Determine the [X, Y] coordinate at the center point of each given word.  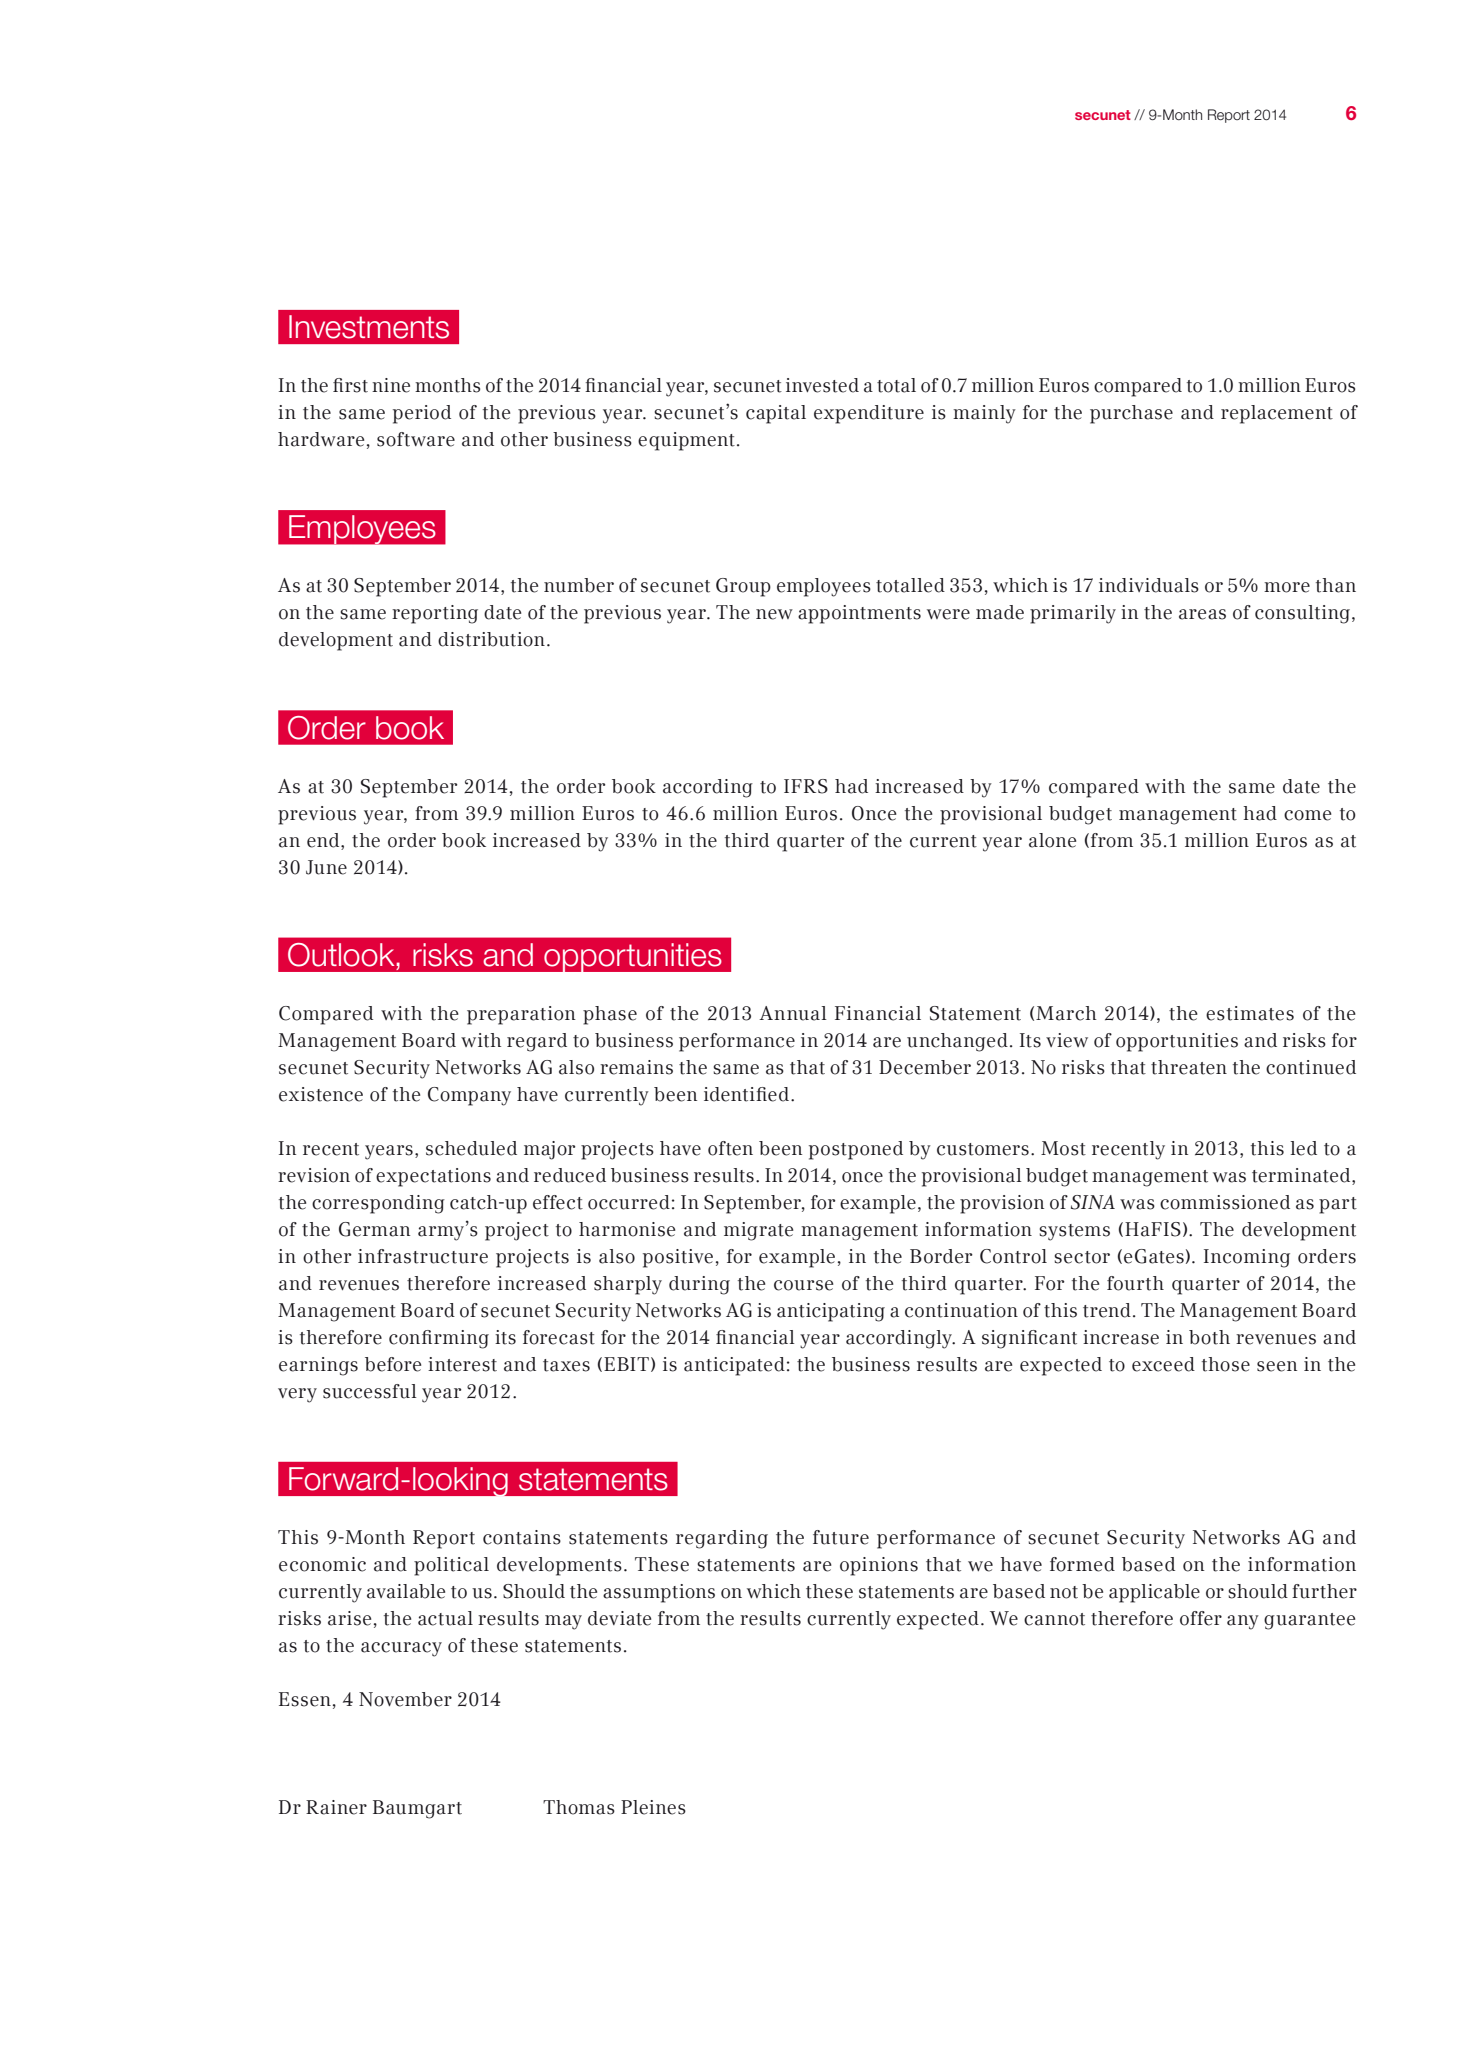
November [405, 1699]
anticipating [831, 1312]
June [326, 867]
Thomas [579, 1807]
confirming [439, 1339]
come [1308, 815]
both [1209, 1337]
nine [391, 385]
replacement [1277, 414]
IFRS [806, 786]
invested [822, 385]
